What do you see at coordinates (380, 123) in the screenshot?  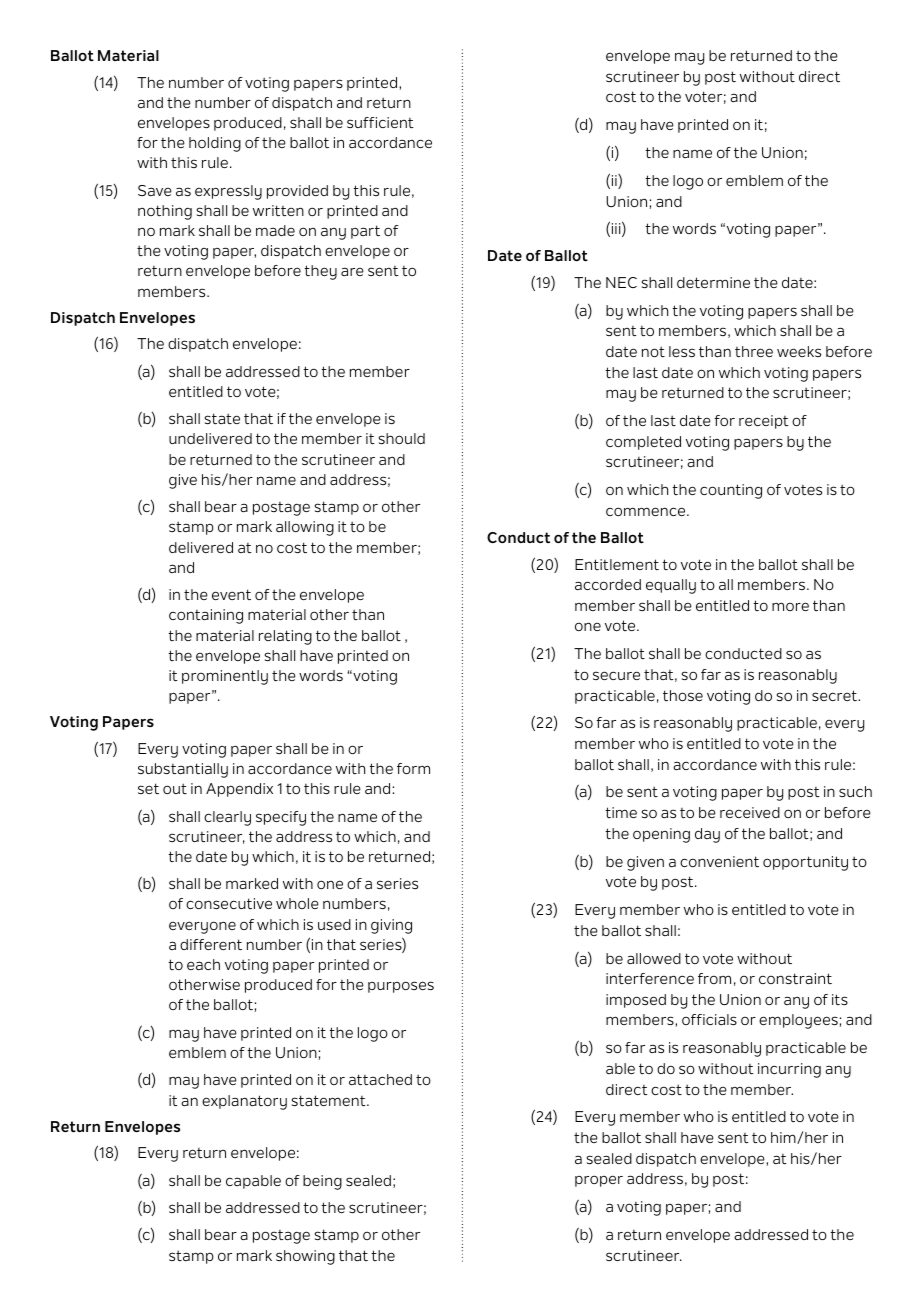 I see `sufficient` at bounding box center [380, 123].
